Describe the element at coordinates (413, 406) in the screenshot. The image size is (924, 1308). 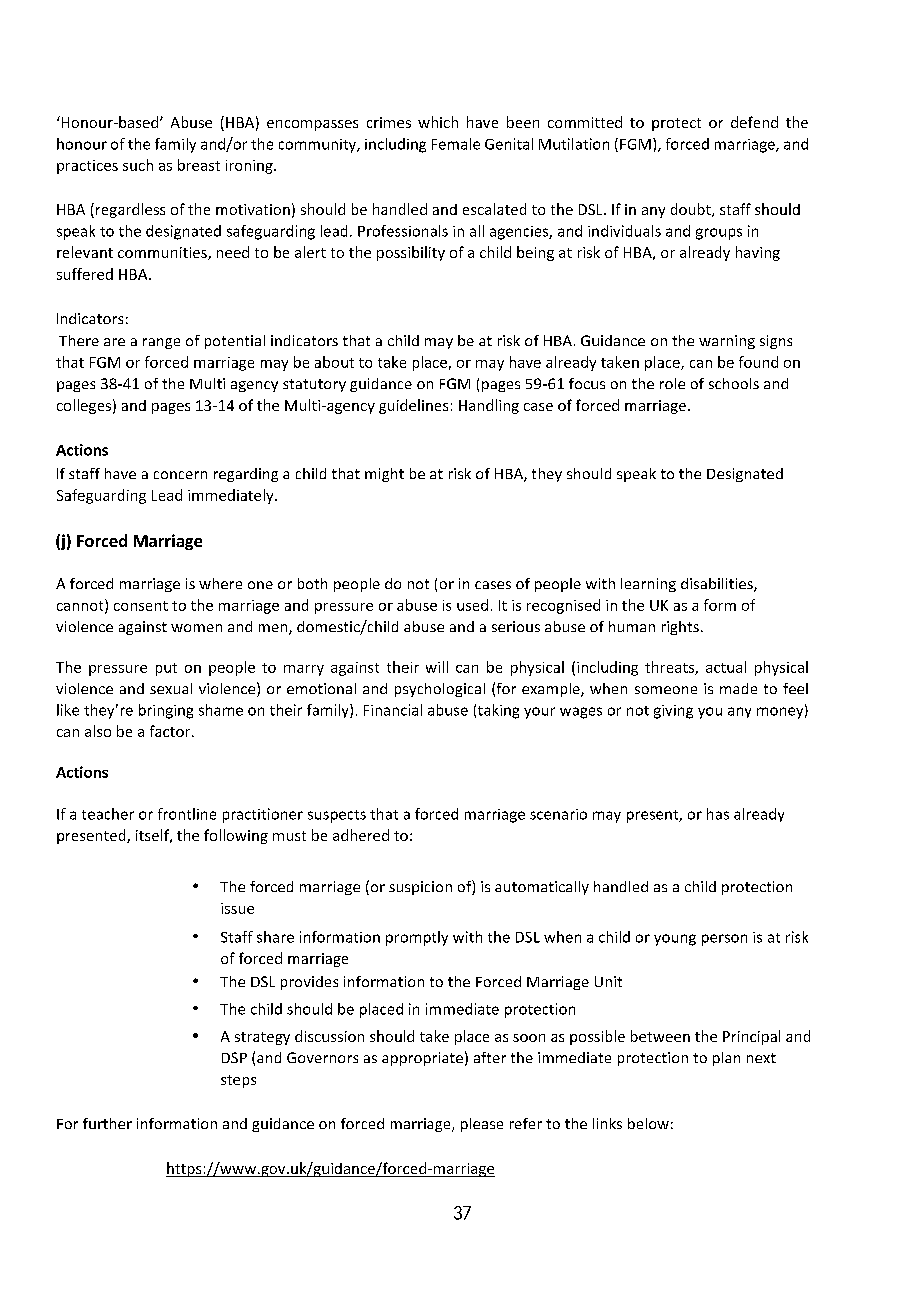
I see `guidelines` at that location.
